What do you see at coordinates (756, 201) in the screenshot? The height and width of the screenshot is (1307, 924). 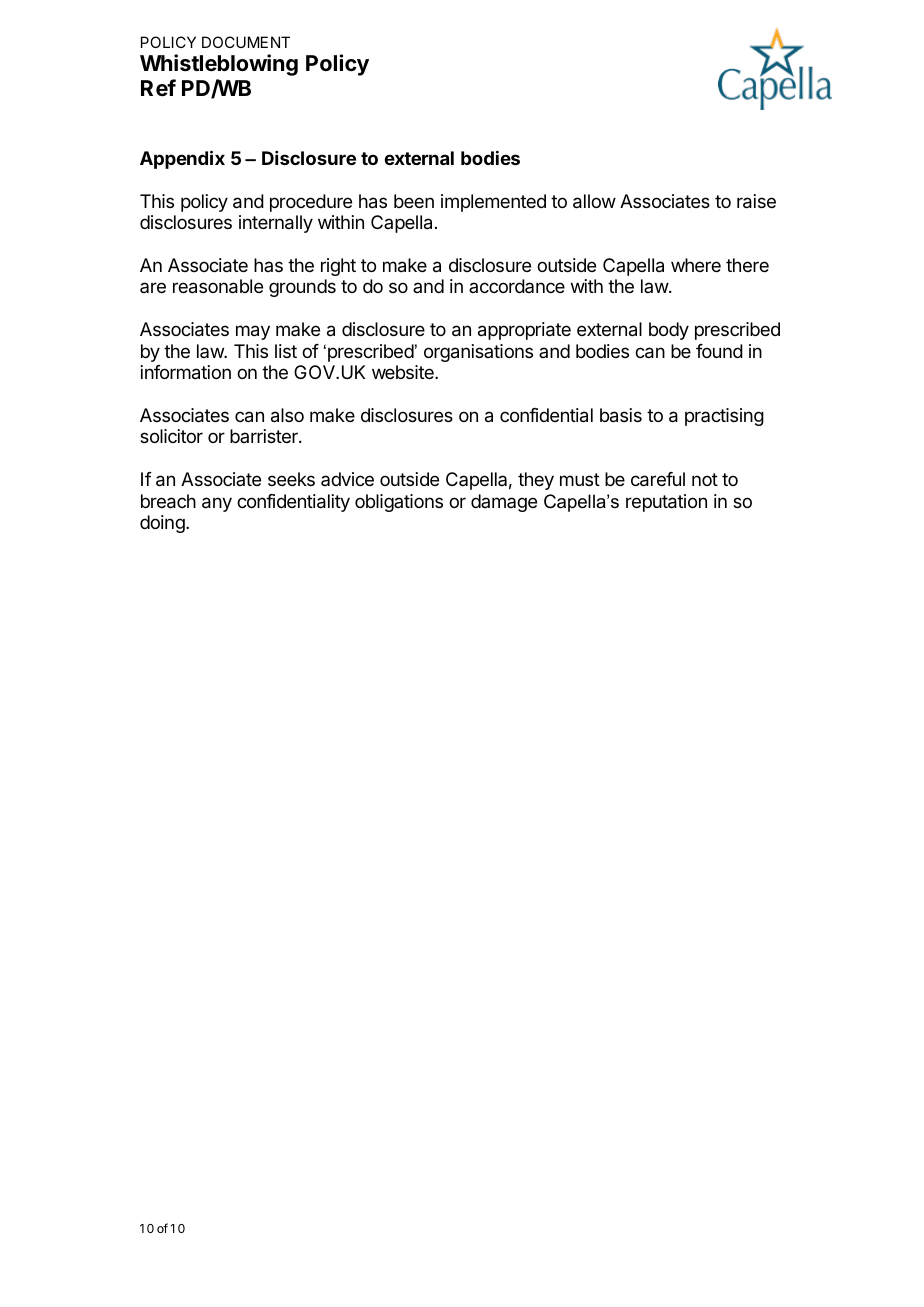 I see `raise` at bounding box center [756, 201].
